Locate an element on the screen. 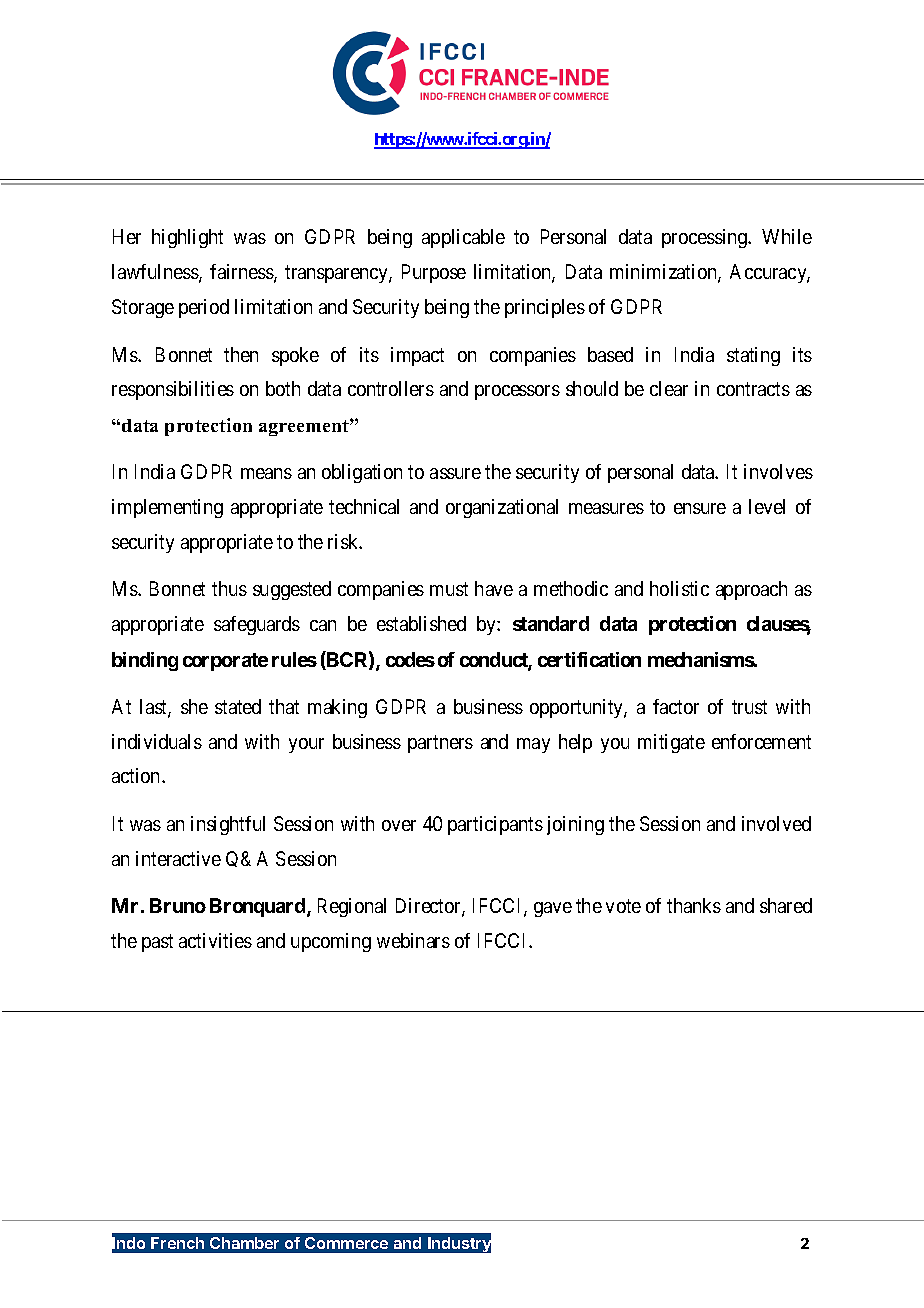 This screenshot has width=924, height=1308. thanks is located at coordinates (694, 905).
